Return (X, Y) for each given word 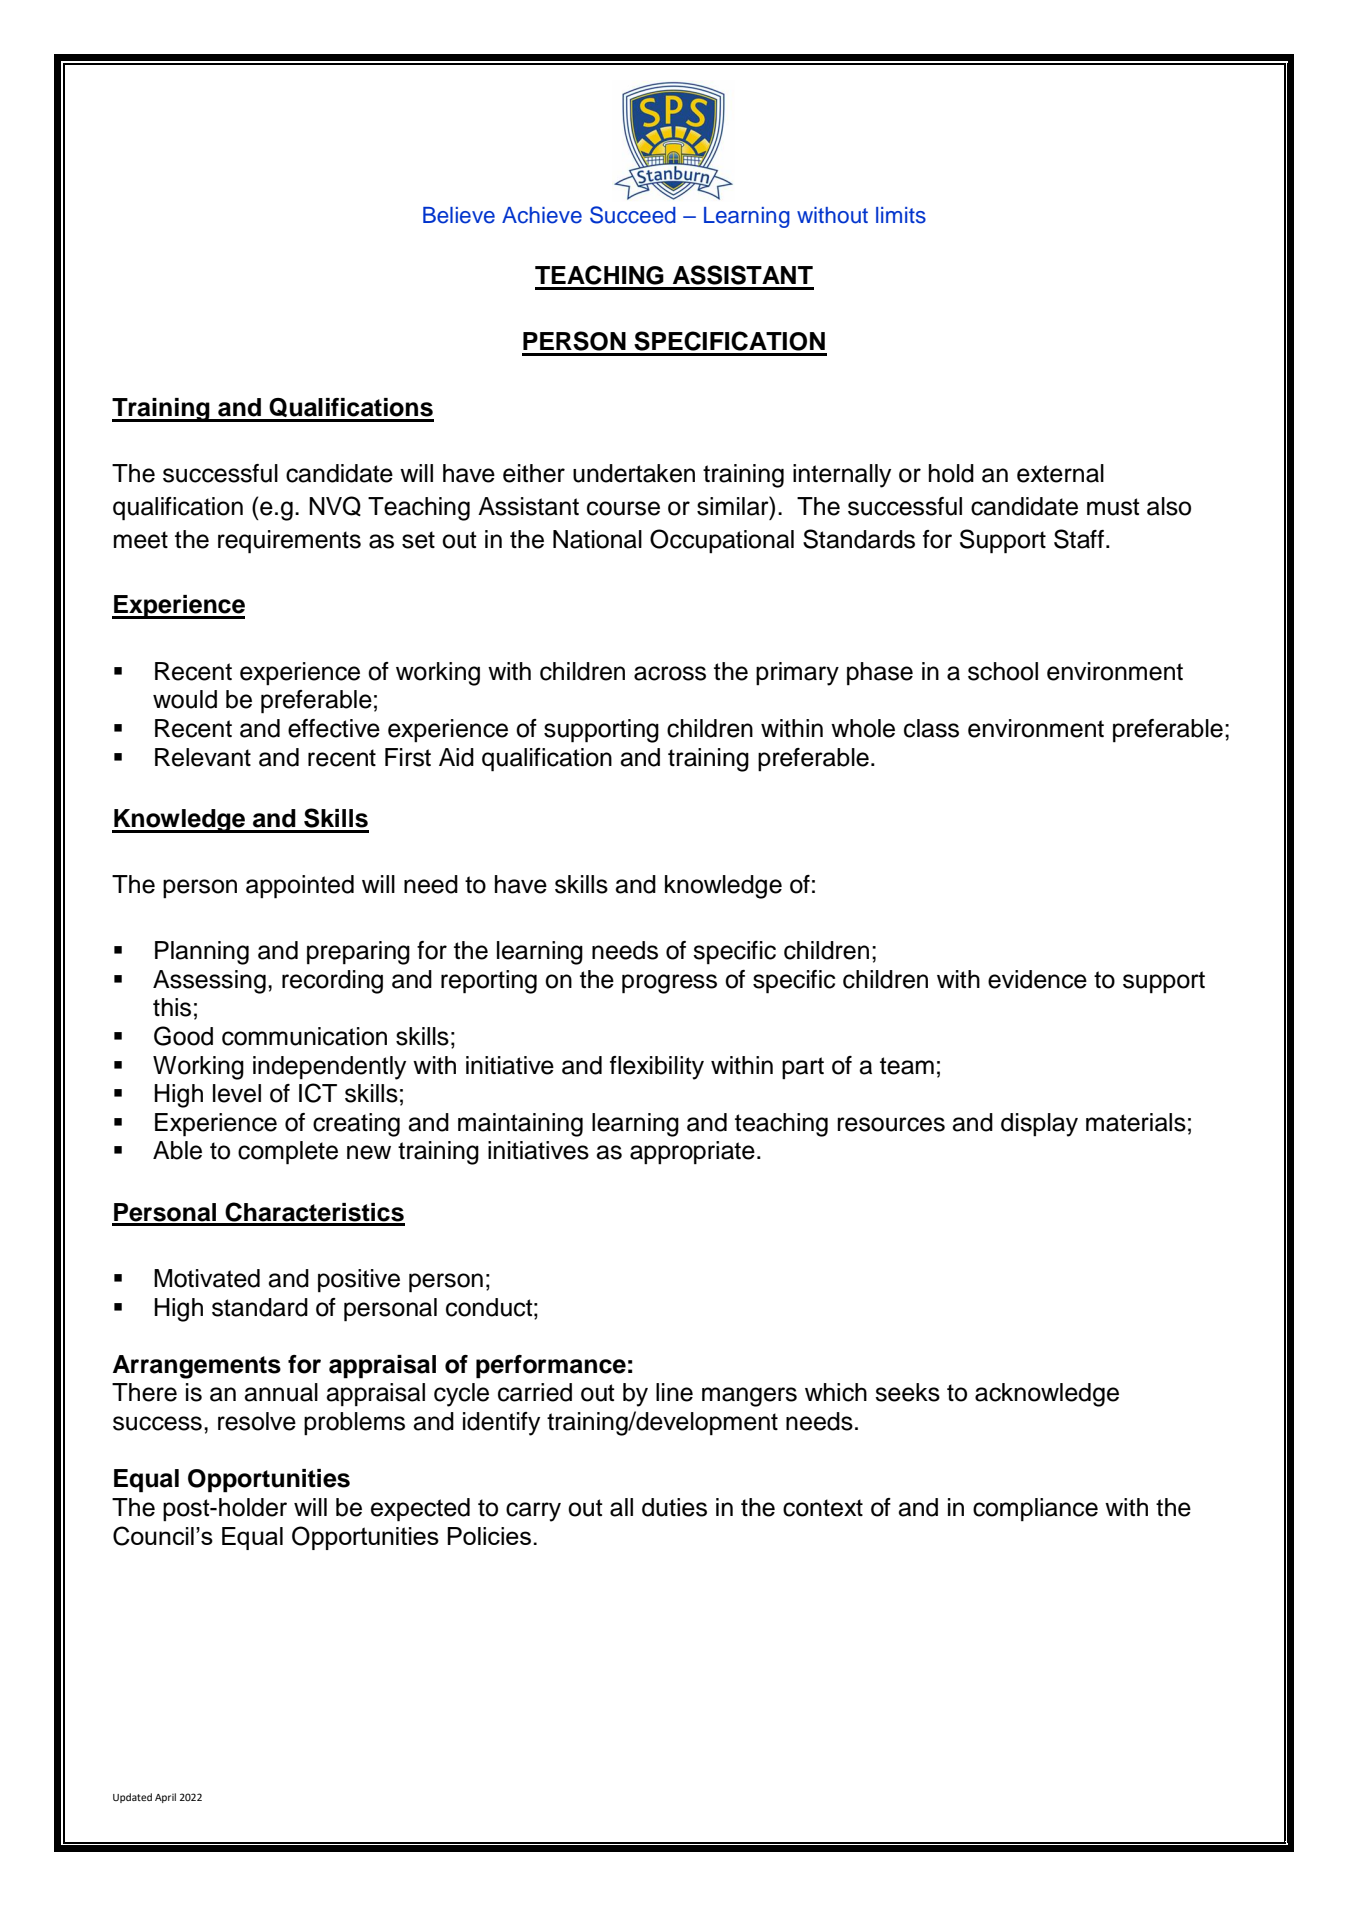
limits (901, 215)
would (185, 699)
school (1003, 671)
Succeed (633, 215)
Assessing (209, 982)
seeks (907, 1392)
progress (669, 984)
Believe (459, 215)
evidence (1037, 979)
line (674, 1392)
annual (281, 1392)
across (670, 673)
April (165, 1798)
